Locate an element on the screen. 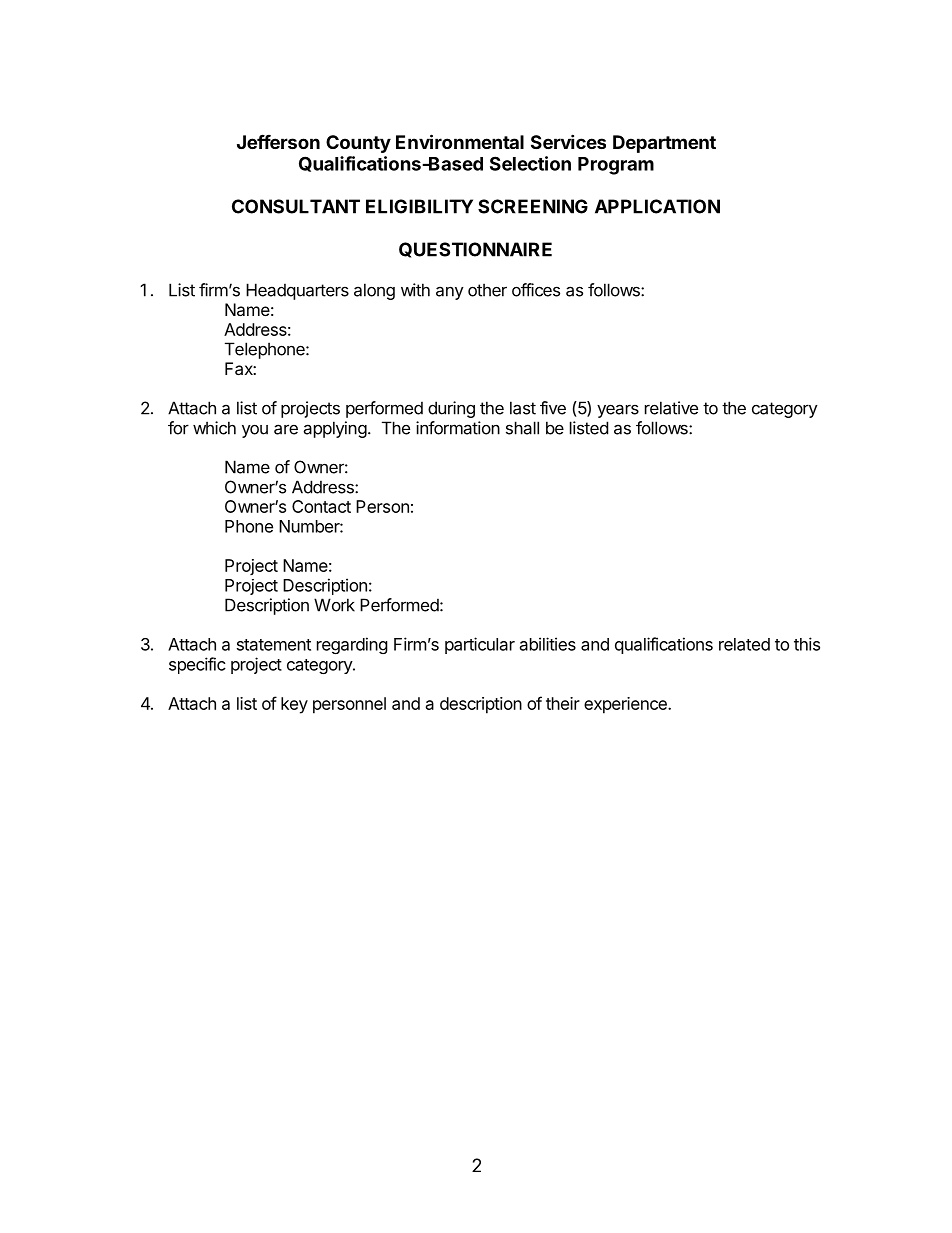  are is located at coordinates (286, 429).
